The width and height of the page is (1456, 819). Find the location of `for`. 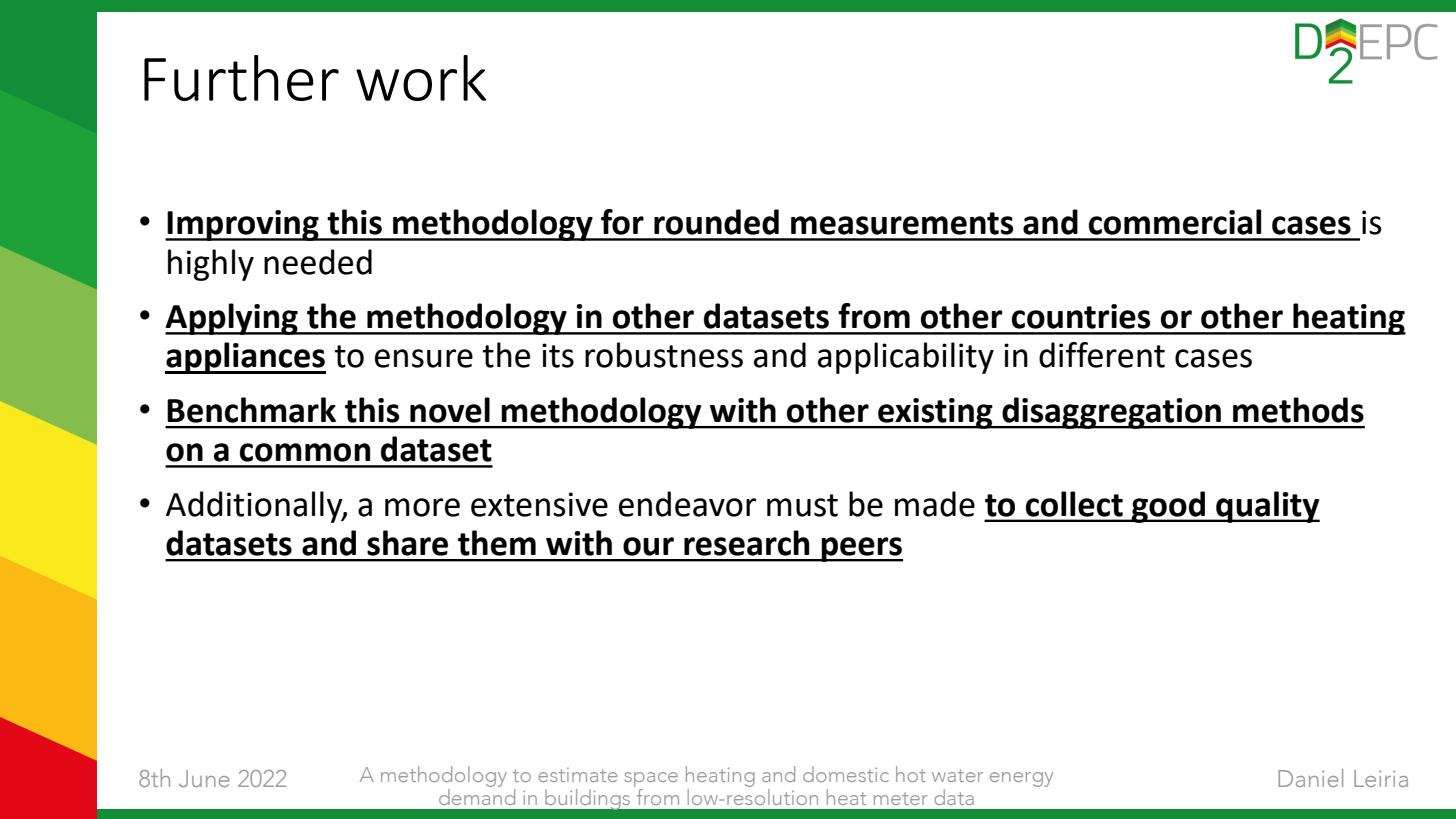

for is located at coordinates (622, 222).
